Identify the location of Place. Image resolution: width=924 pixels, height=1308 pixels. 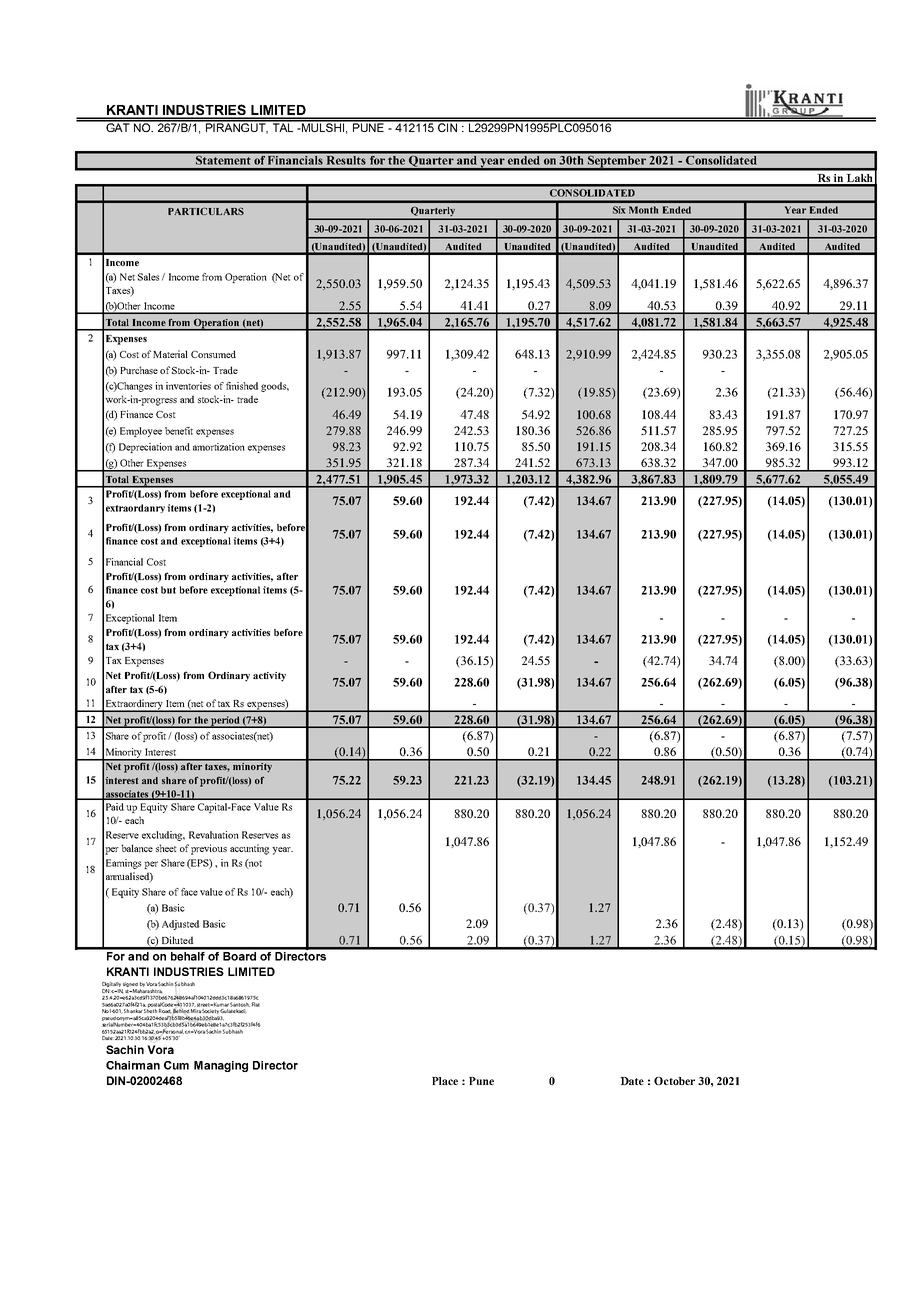
(445, 1081).
